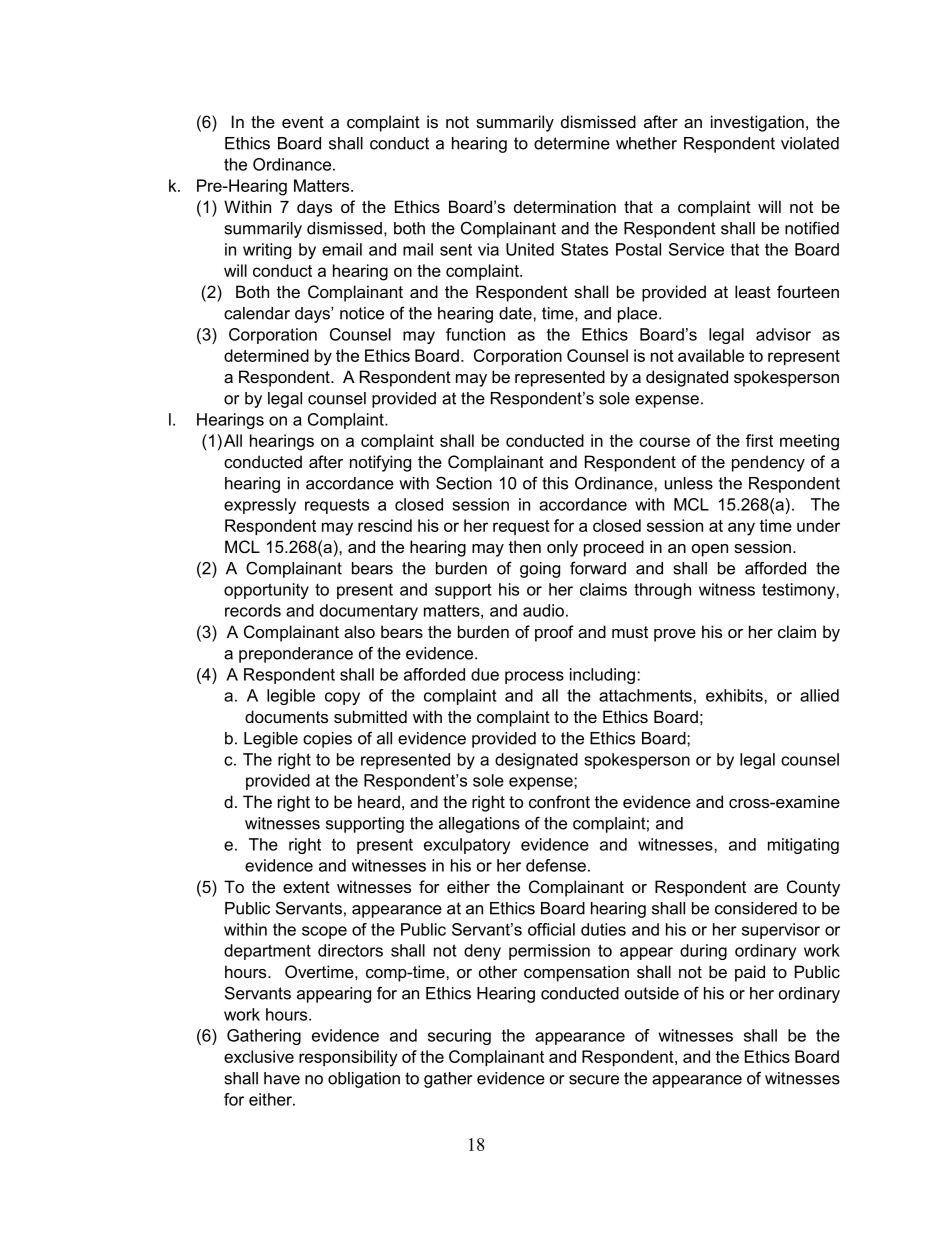 Image resolution: width=952 pixels, height=1233 pixels. Describe the element at coordinates (303, 122) in the page. I see `event` at that location.
